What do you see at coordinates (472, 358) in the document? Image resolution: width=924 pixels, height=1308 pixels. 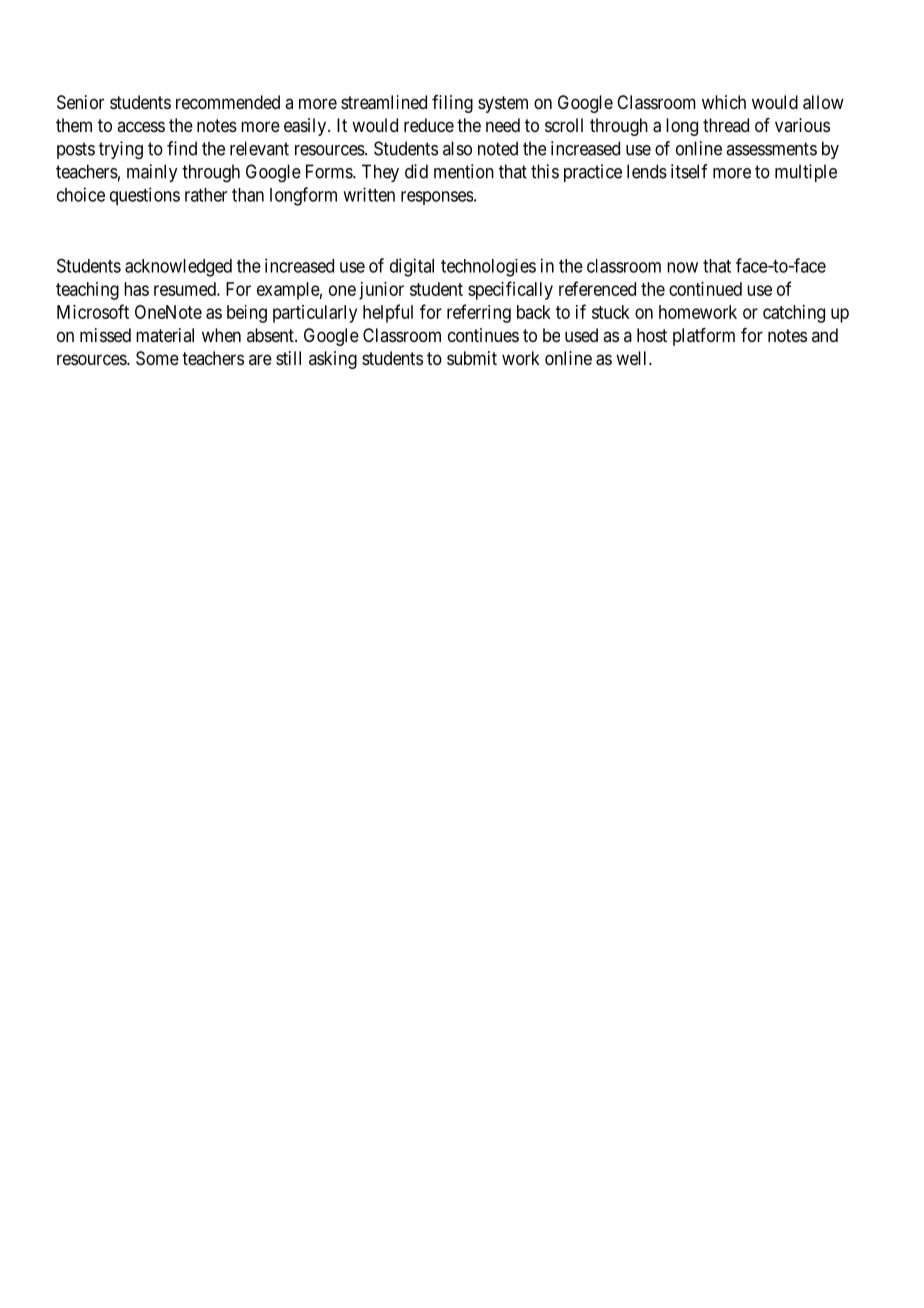 I see `submit` at bounding box center [472, 358].
